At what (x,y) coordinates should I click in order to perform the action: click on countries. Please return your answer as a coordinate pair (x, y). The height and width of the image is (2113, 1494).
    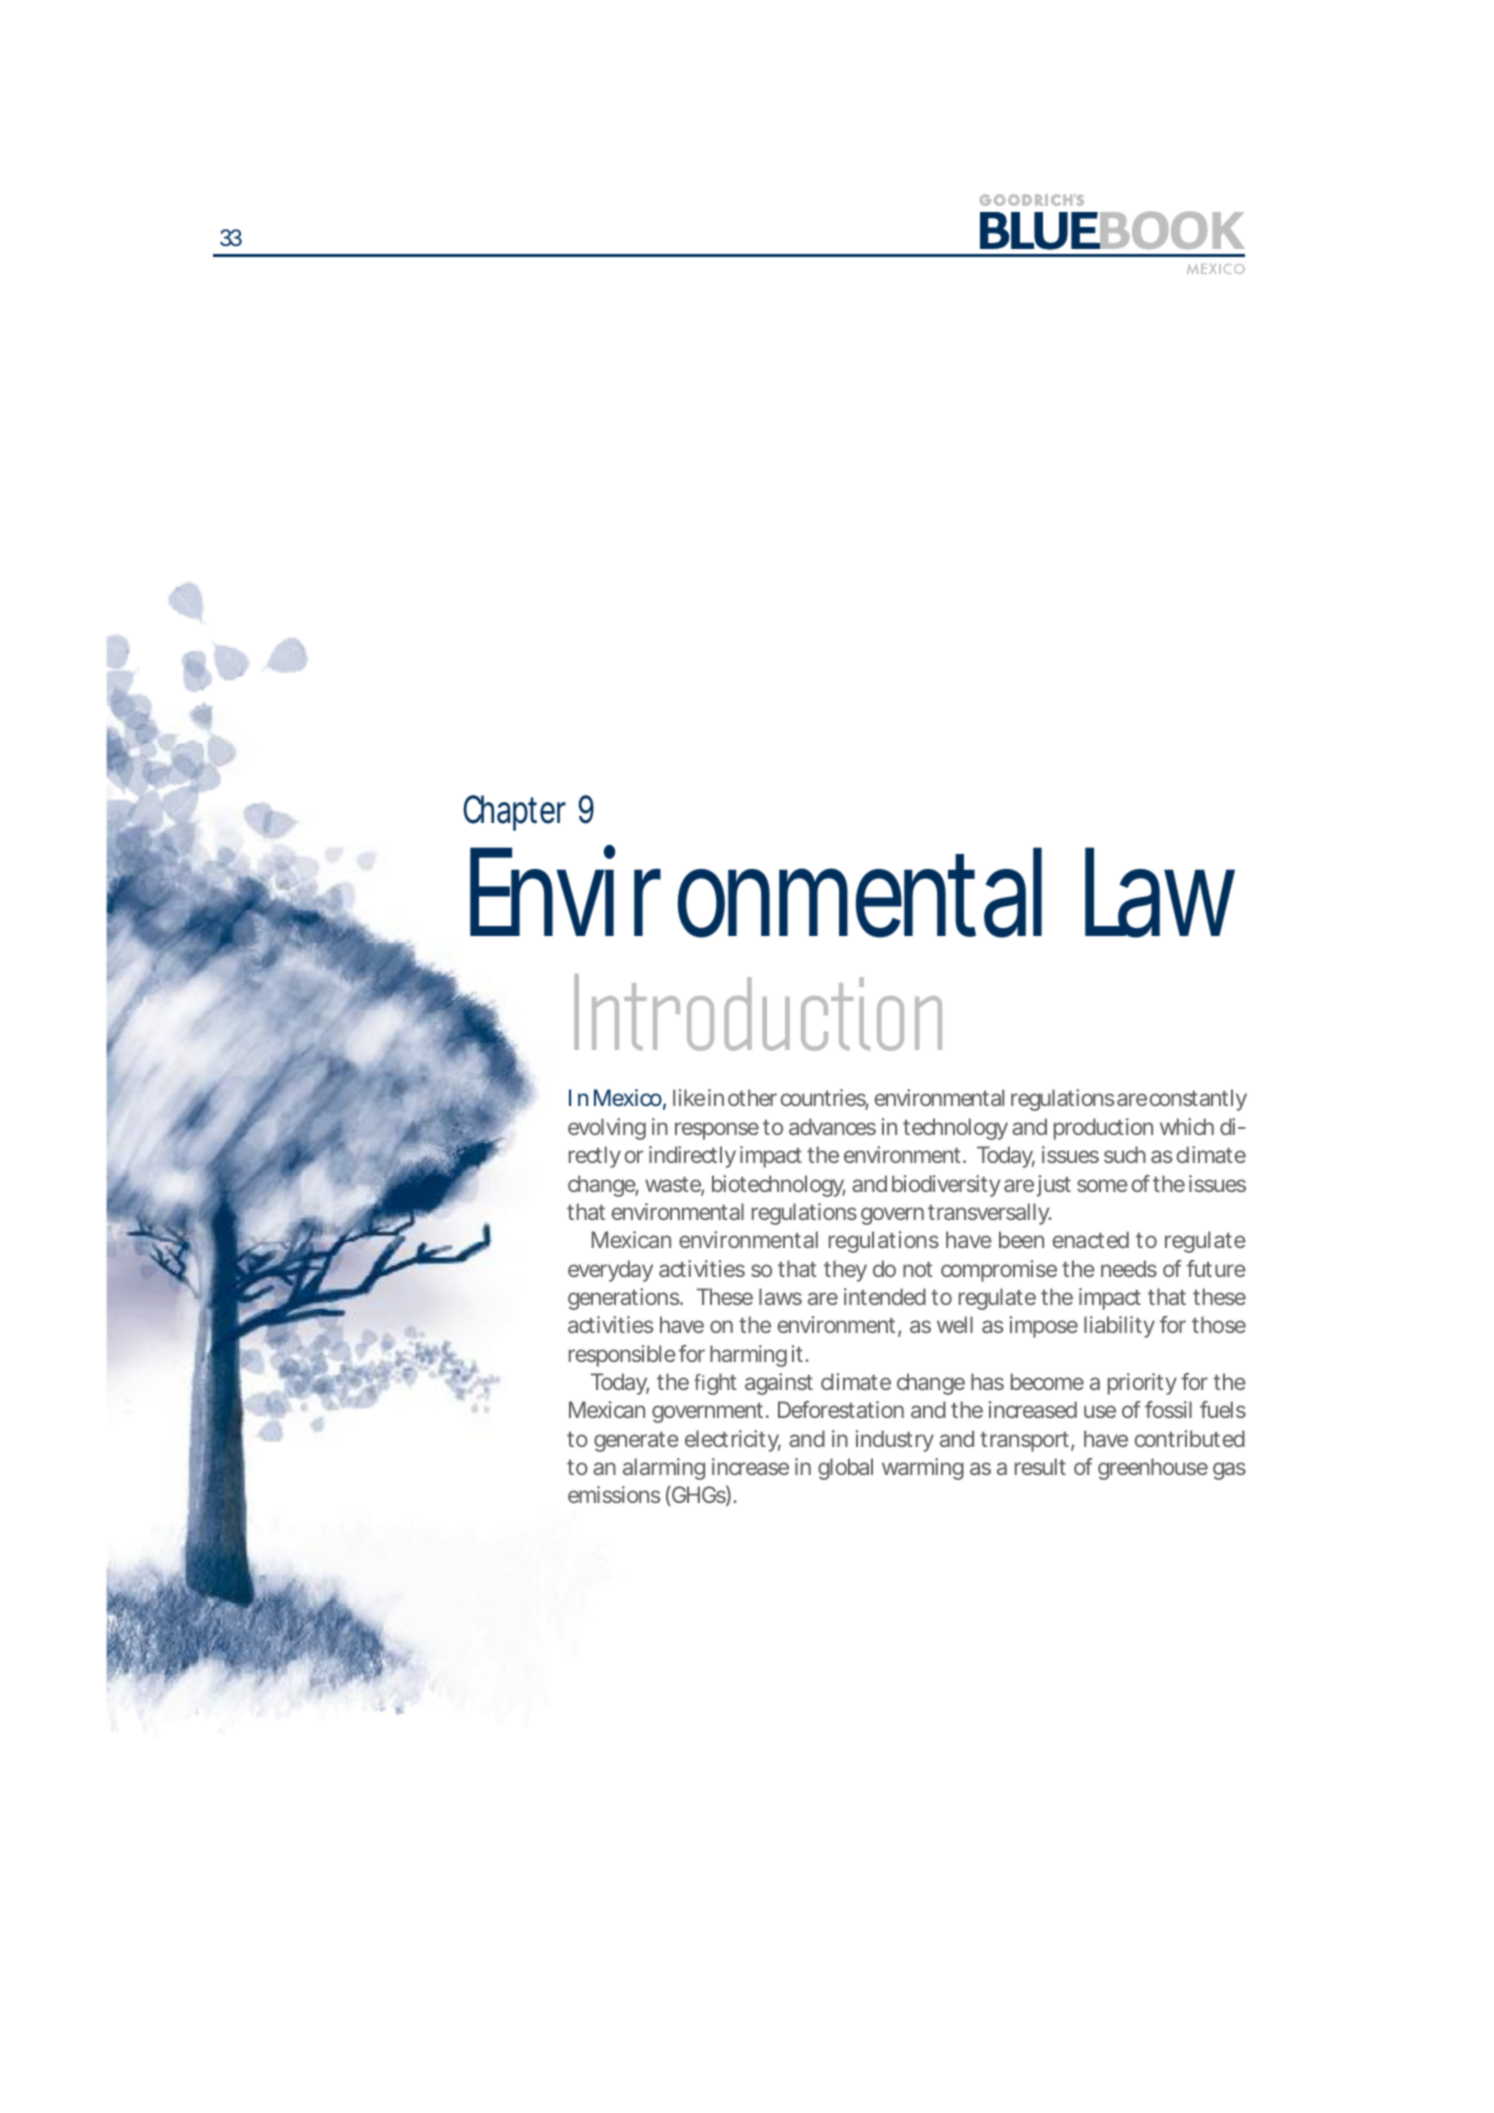
    Looking at the image, I should click on (825, 1099).
